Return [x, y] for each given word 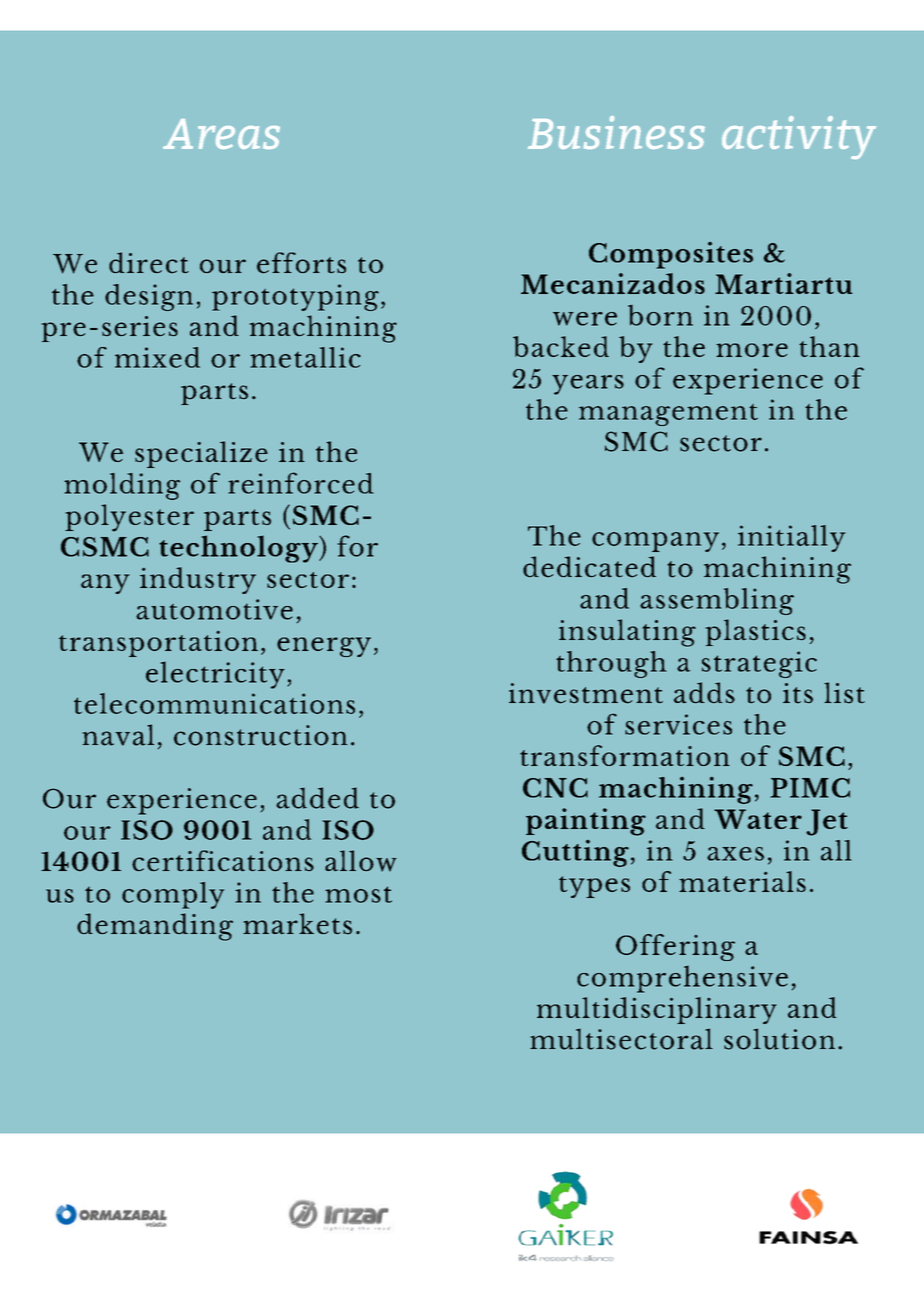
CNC [555, 788]
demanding [155, 927]
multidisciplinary [657, 1010]
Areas [221, 134]
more [752, 350]
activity [799, 137]
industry [198, 580]
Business [616, 132]
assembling [717, 601]
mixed [157, 357]
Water [758, 819]
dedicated [589, 567]
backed [561, 346]
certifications [223, 861]
